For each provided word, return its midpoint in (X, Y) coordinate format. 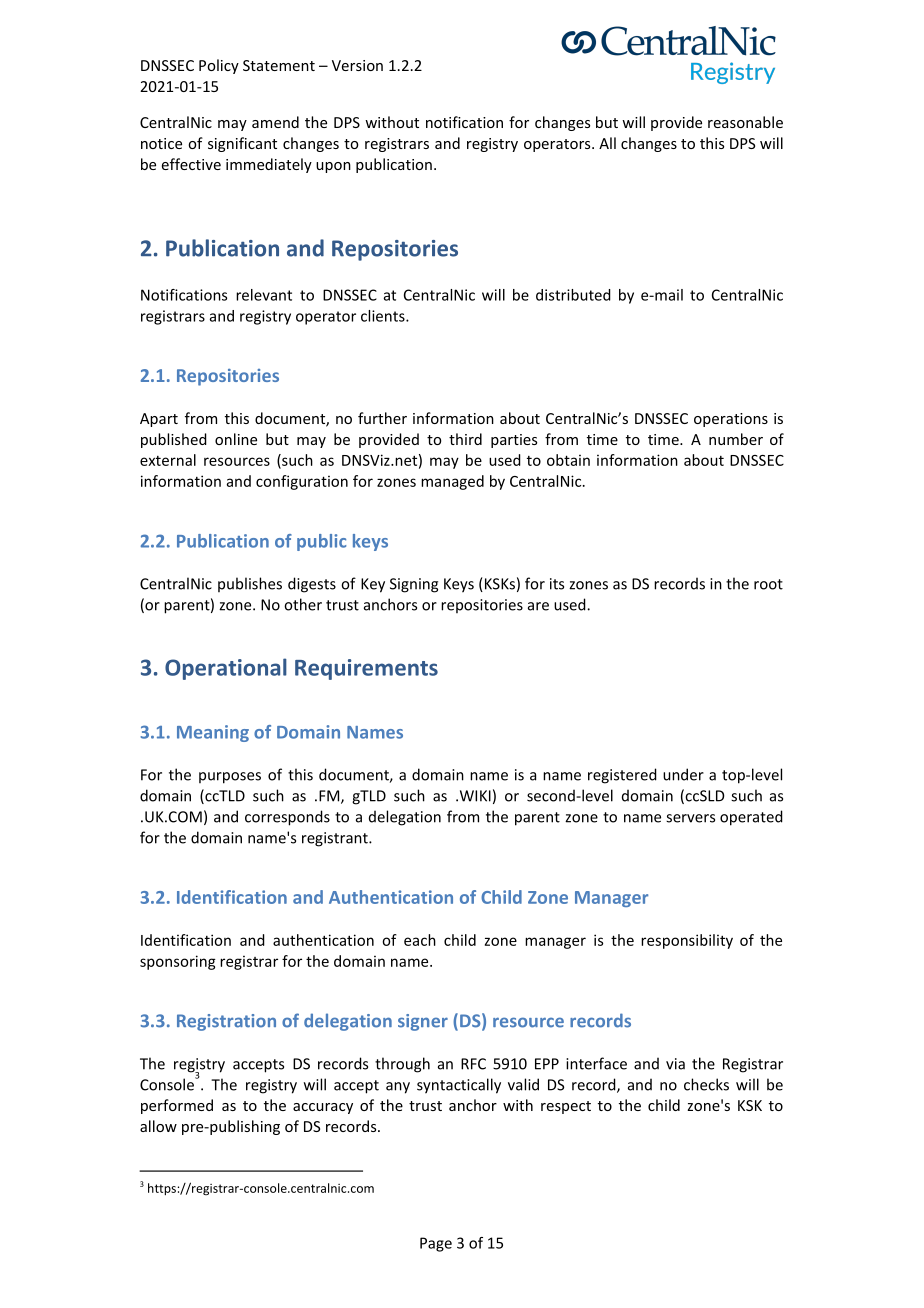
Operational (226, 669)
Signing (414, 585)
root (768, 584)
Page (436, 1244)
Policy (219, 66)
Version (357, 65)
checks (706, 1084)
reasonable (745, 122)
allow (158, 1126)
